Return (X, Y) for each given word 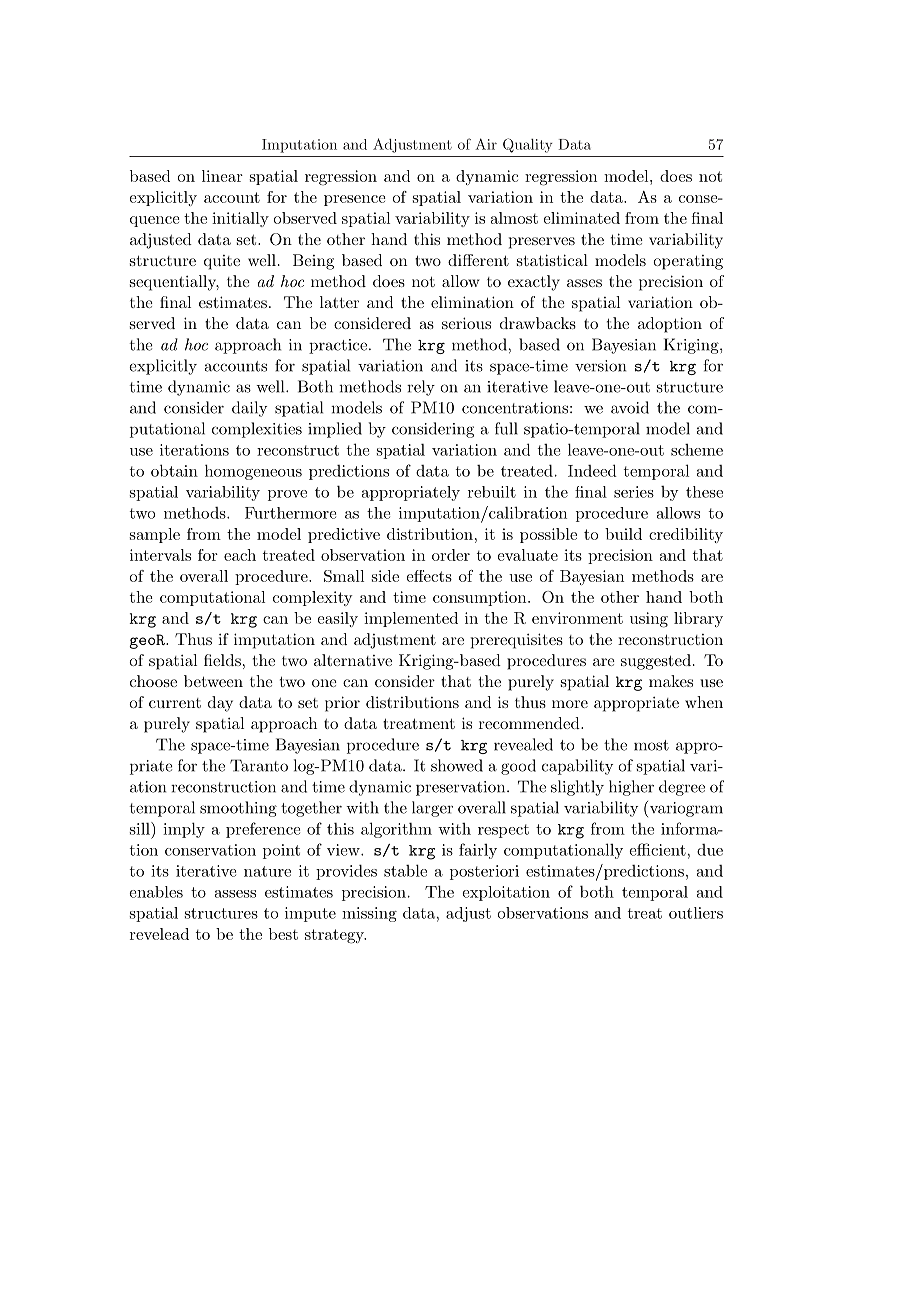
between (213, 681)
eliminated (582, 218)
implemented (411, 619)
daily (249, 409)
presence (355, 200)
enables (156, 892)
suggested (656, 662)
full (506, 428)
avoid (630, 407)
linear (222, 176)
